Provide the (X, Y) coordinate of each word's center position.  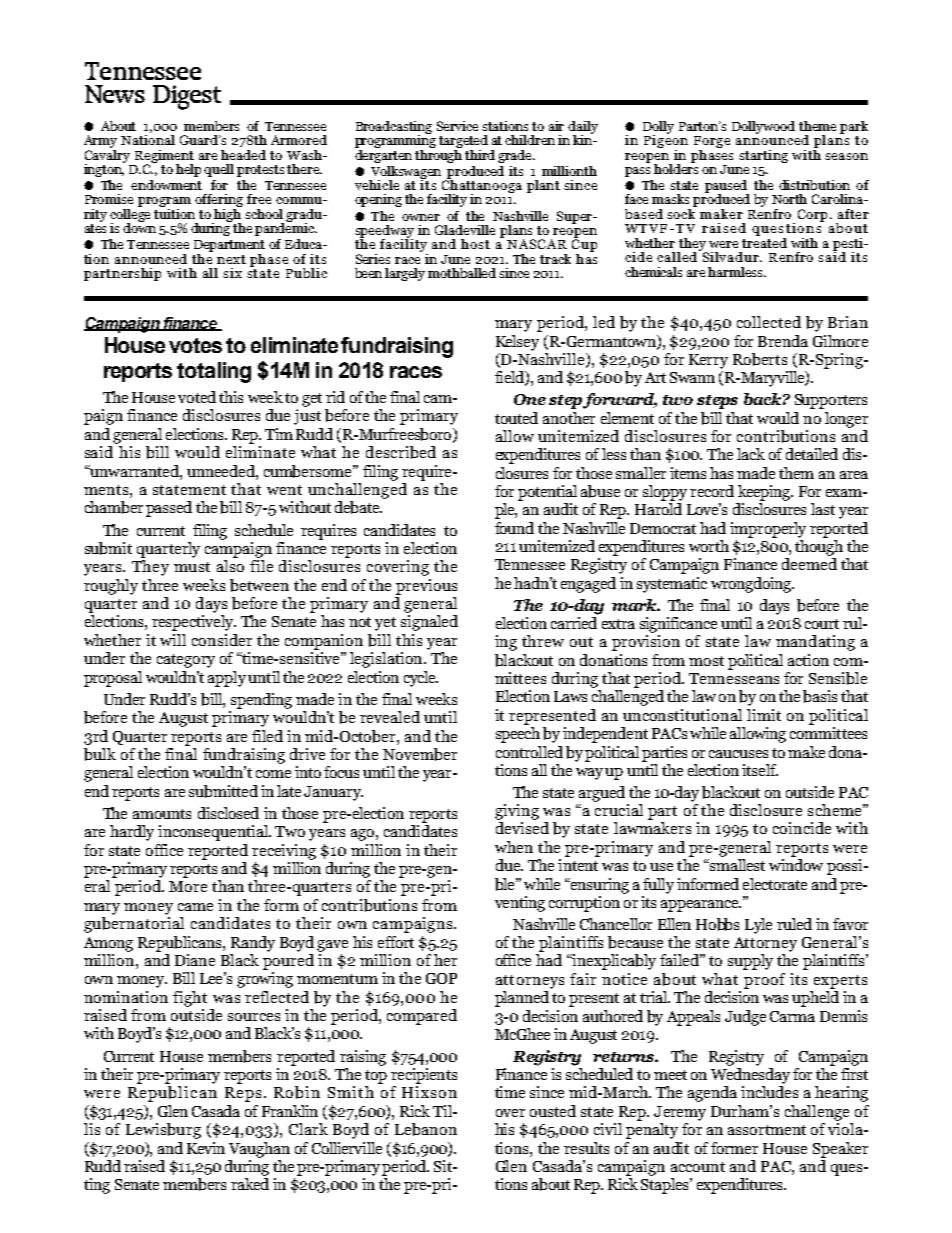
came (195, 907)
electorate (775, 884)
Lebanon (426, 1129)
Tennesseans (734, 678)
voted (197, 397)
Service (457, 126)
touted (516, 418)
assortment (767, 1130)
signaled (429, 623)
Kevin (206, 1148)
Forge (712, 142)
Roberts (760, 359)
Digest (187, 97)
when (514, 847)
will (173, 640)
